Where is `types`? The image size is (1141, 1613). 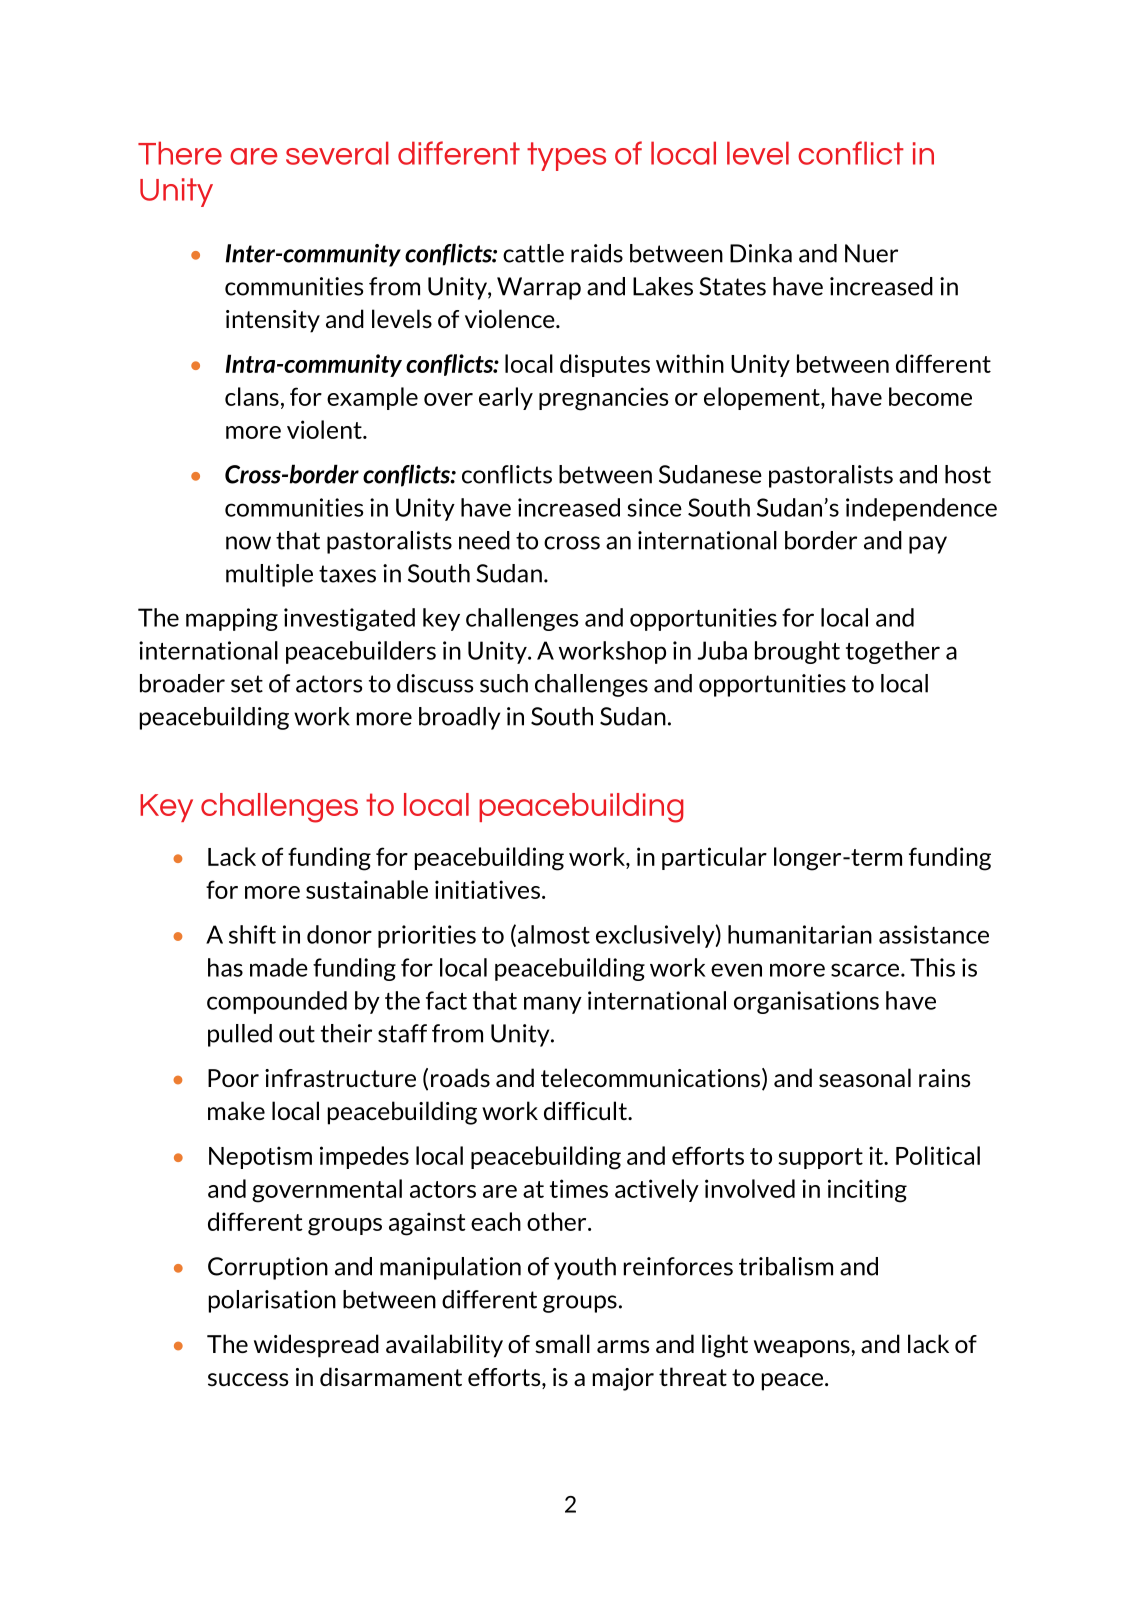
types is located at coordinates (566, 156).
